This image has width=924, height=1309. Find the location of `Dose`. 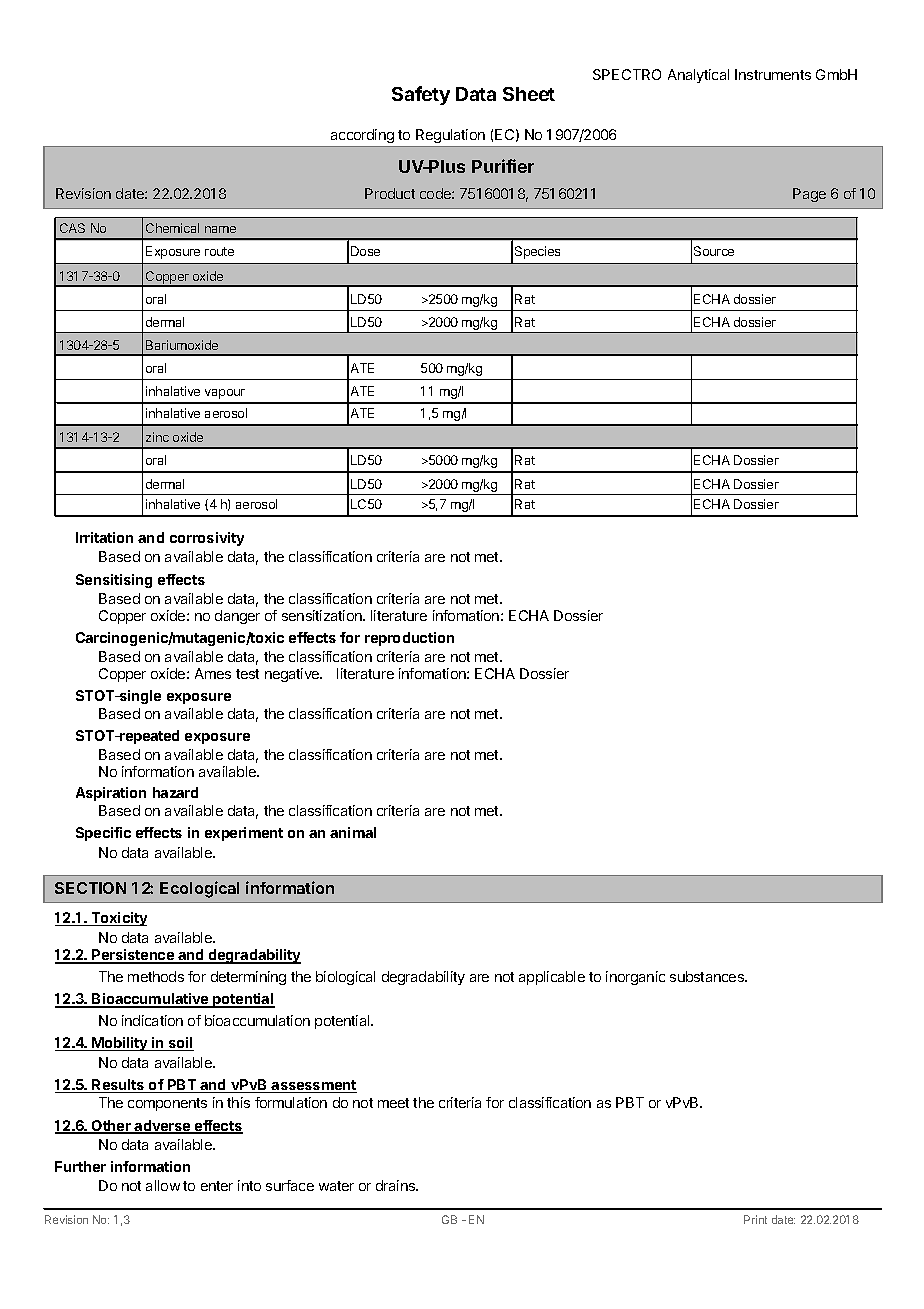

Dose is located at coordinates (365, 251).
